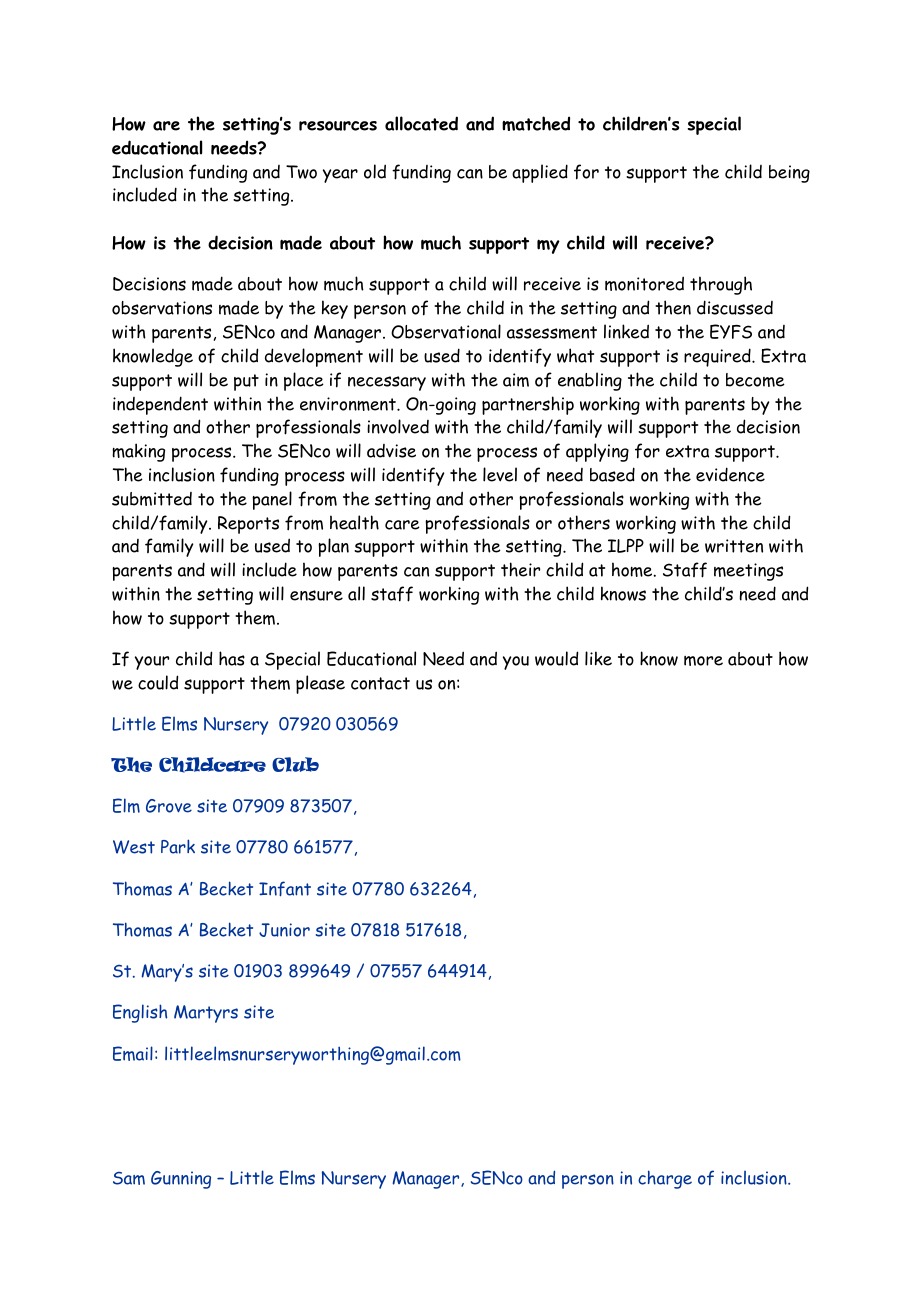  Describe the element at coordinates (284, 930) in the image. I see `Junior` at that location.
